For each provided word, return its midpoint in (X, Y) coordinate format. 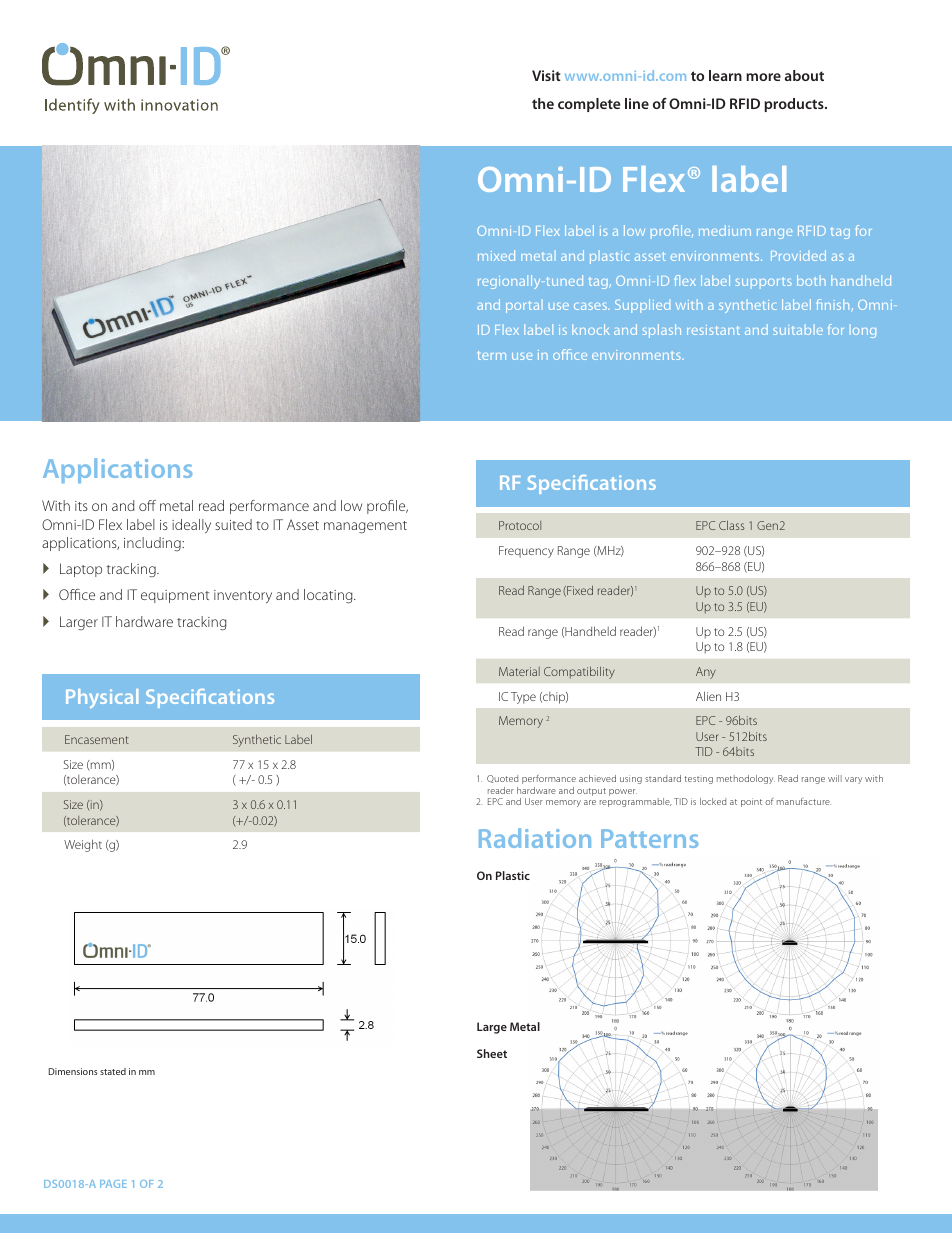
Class (732, 525)
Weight (83, 845)
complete (589, 105)
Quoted (502, 779)
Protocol (520, 525)
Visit (546, 75)
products (795, 105)
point (751, 802)
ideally (191, 526)
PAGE (113, 1184)
